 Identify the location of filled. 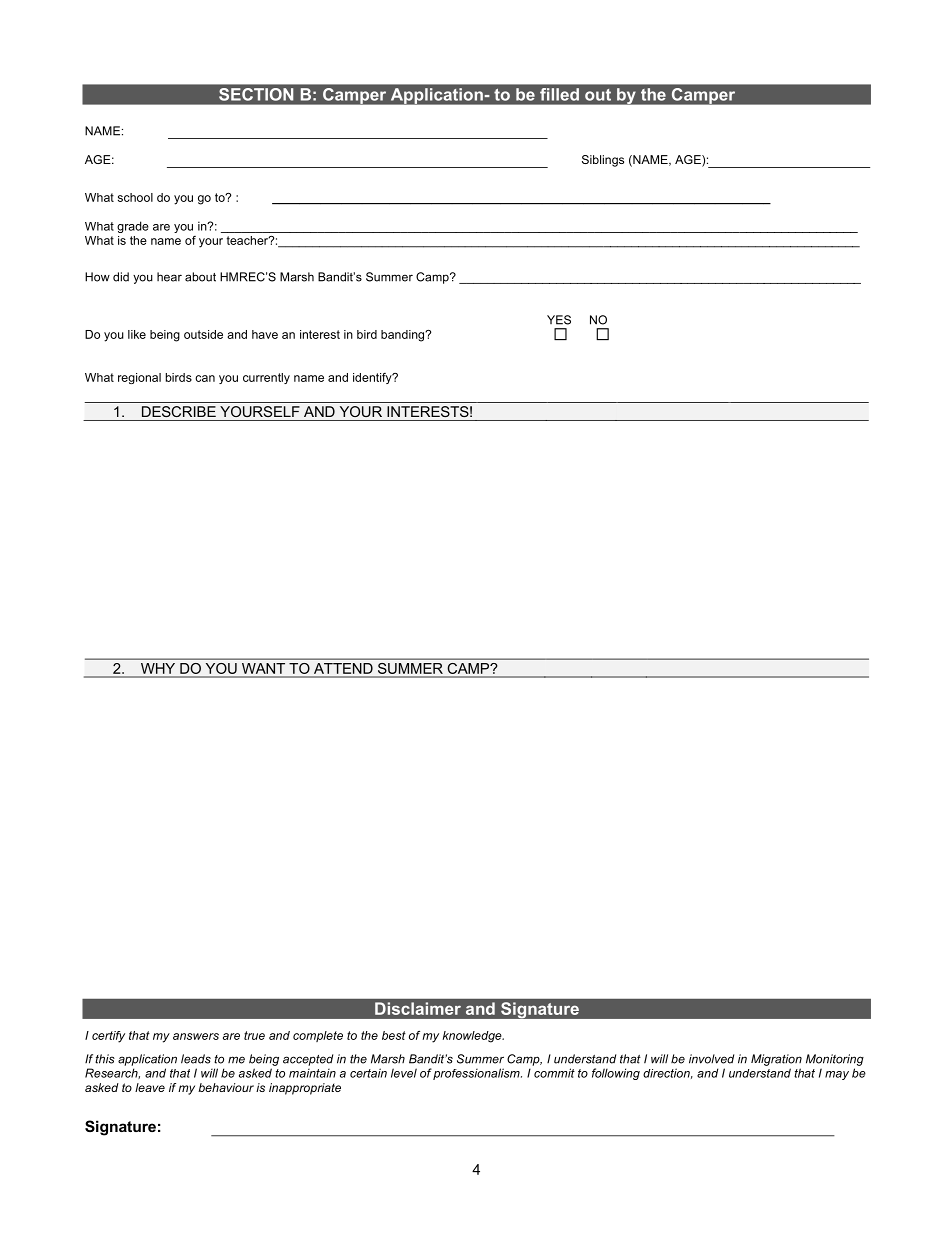
(559, 94).
